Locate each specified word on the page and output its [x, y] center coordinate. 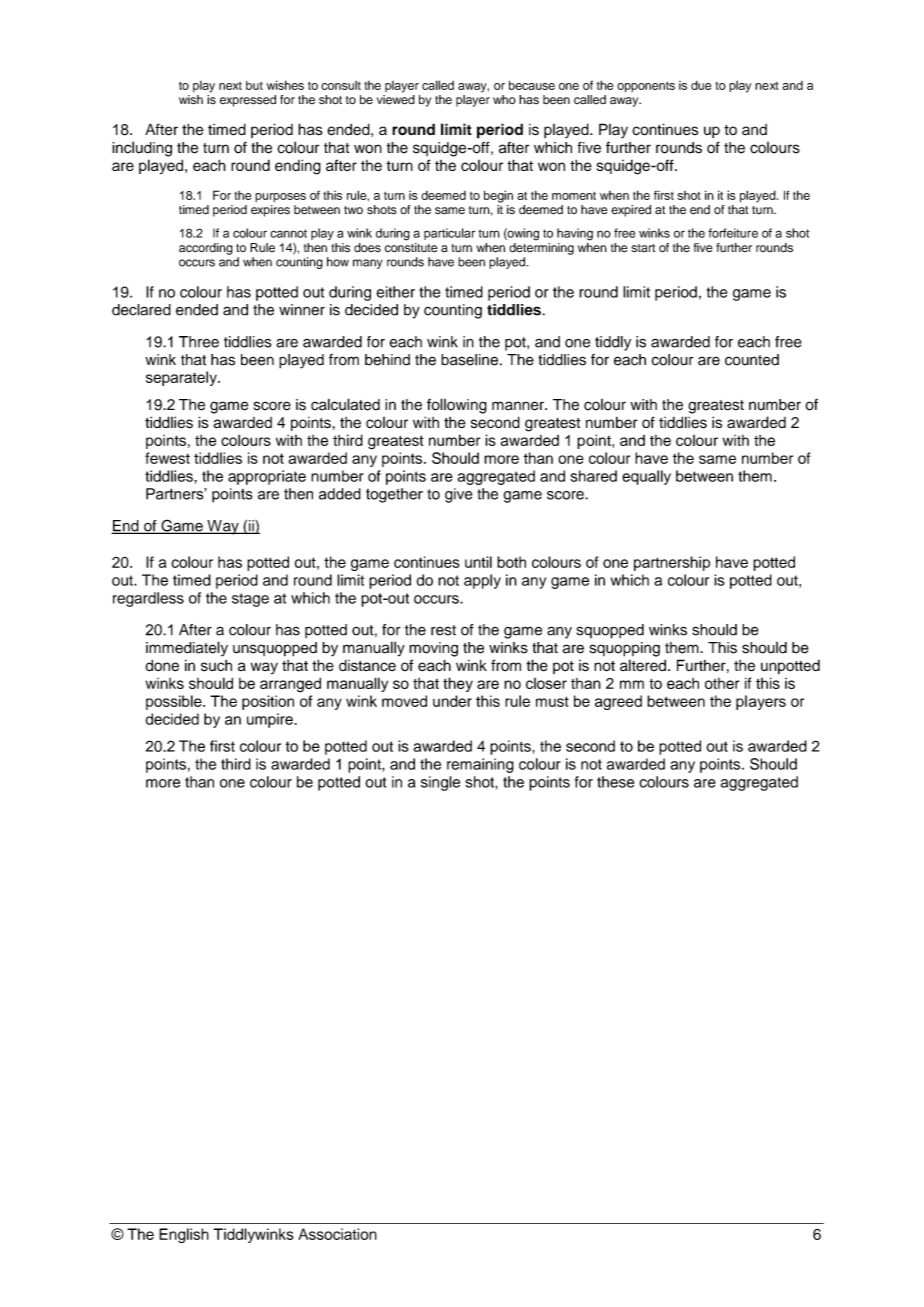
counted [752, 360]
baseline [469, 360]
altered [643, 665]
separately [182, 378]
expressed [248, 101]
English [184, 1235]
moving [433, 649]
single [440, 783]
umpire [271, 720]
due [701, 85]
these [615, 782]
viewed [396, 100]
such [216, 666]
